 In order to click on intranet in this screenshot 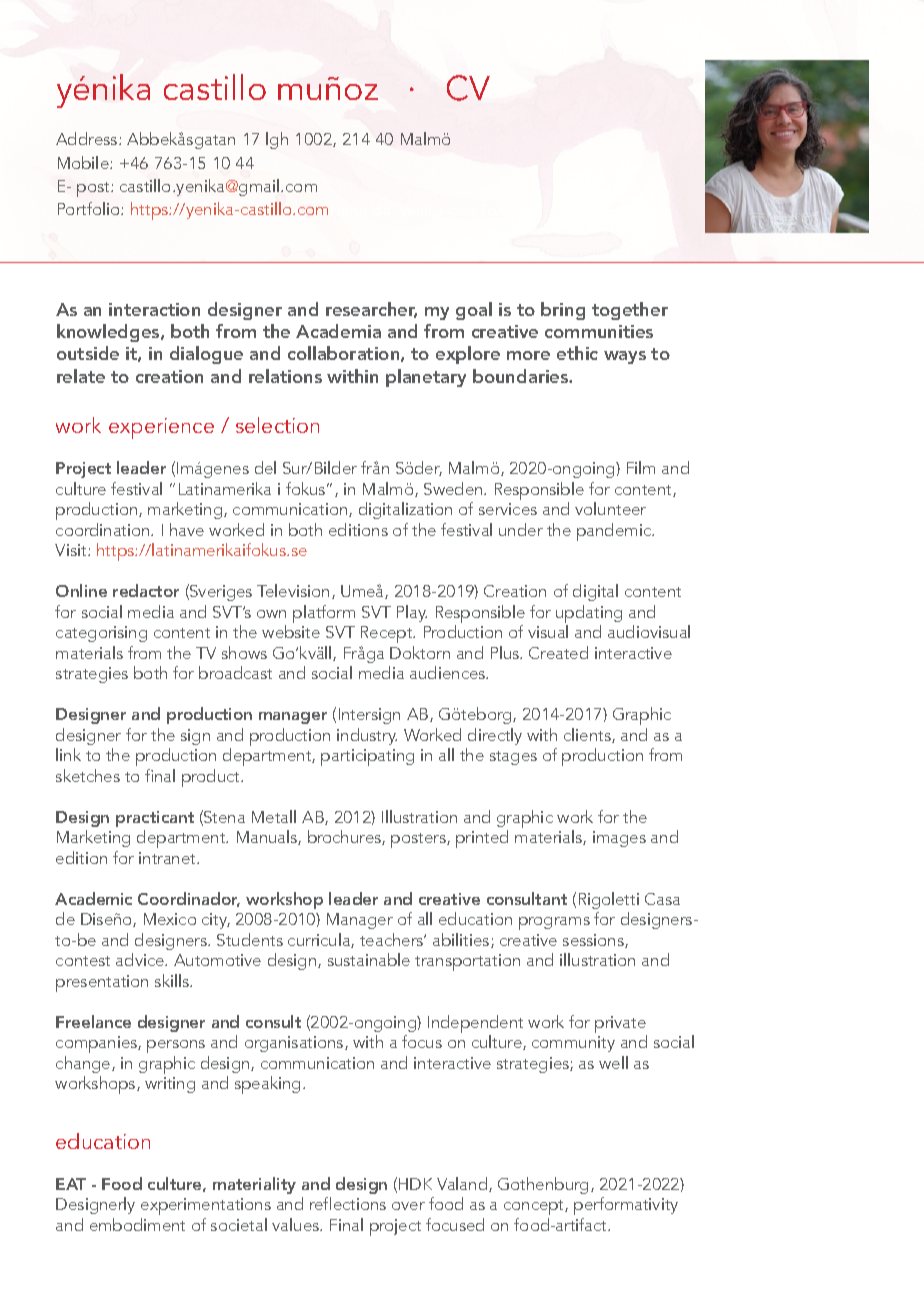, I will do `click(169, 858)`.
